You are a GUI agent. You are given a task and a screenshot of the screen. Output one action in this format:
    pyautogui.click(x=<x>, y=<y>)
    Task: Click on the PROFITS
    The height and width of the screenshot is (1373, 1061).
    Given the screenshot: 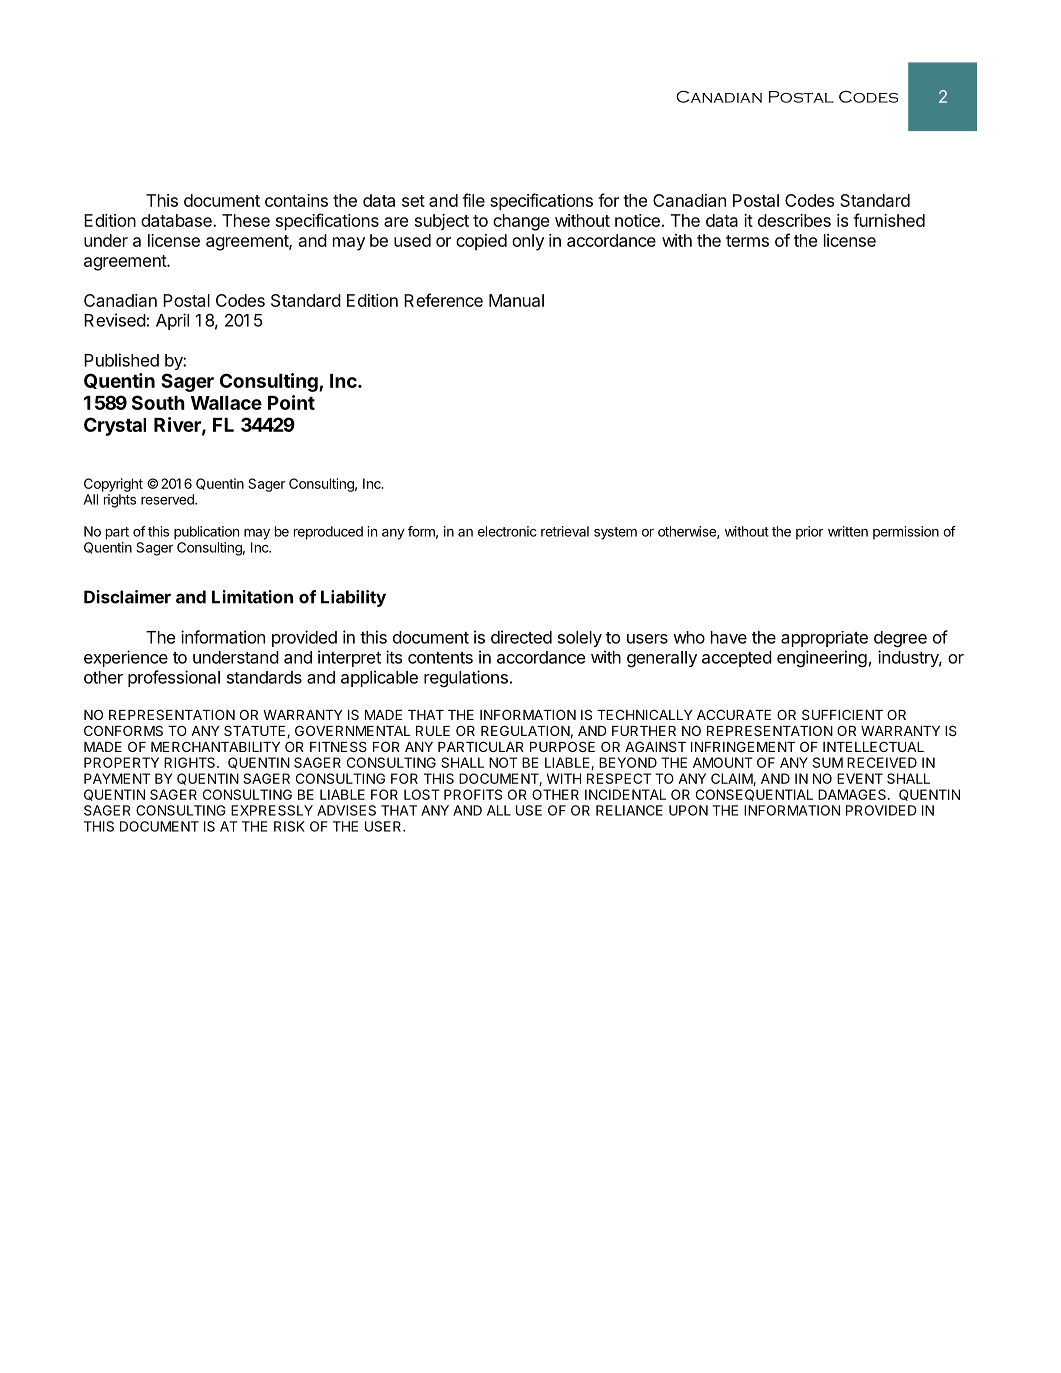 What is the action you would take?
    pyautogui.click(x=473, y=794)
